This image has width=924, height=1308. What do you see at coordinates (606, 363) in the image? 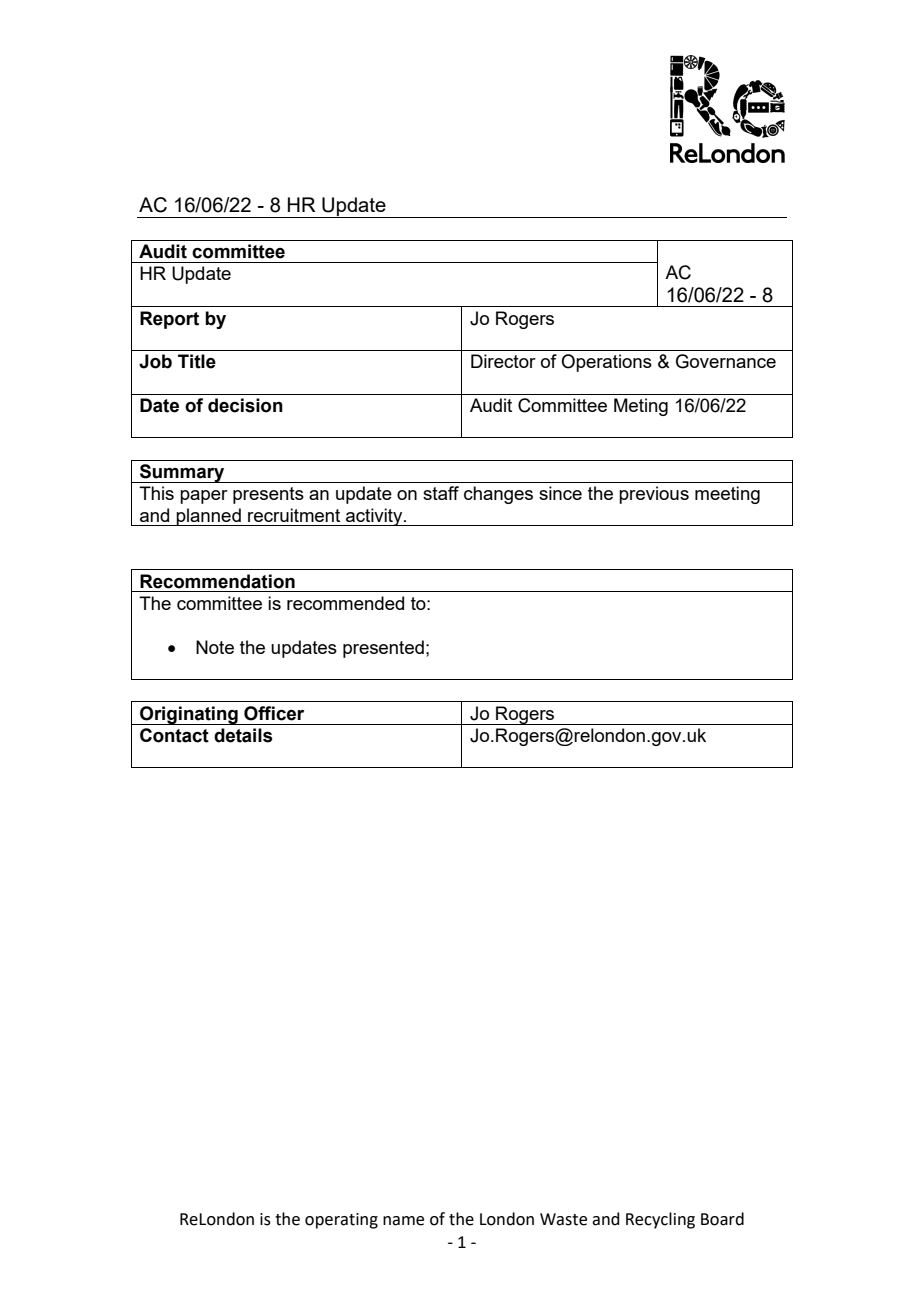
I see `Operations` at bounding box center [606, 363].
